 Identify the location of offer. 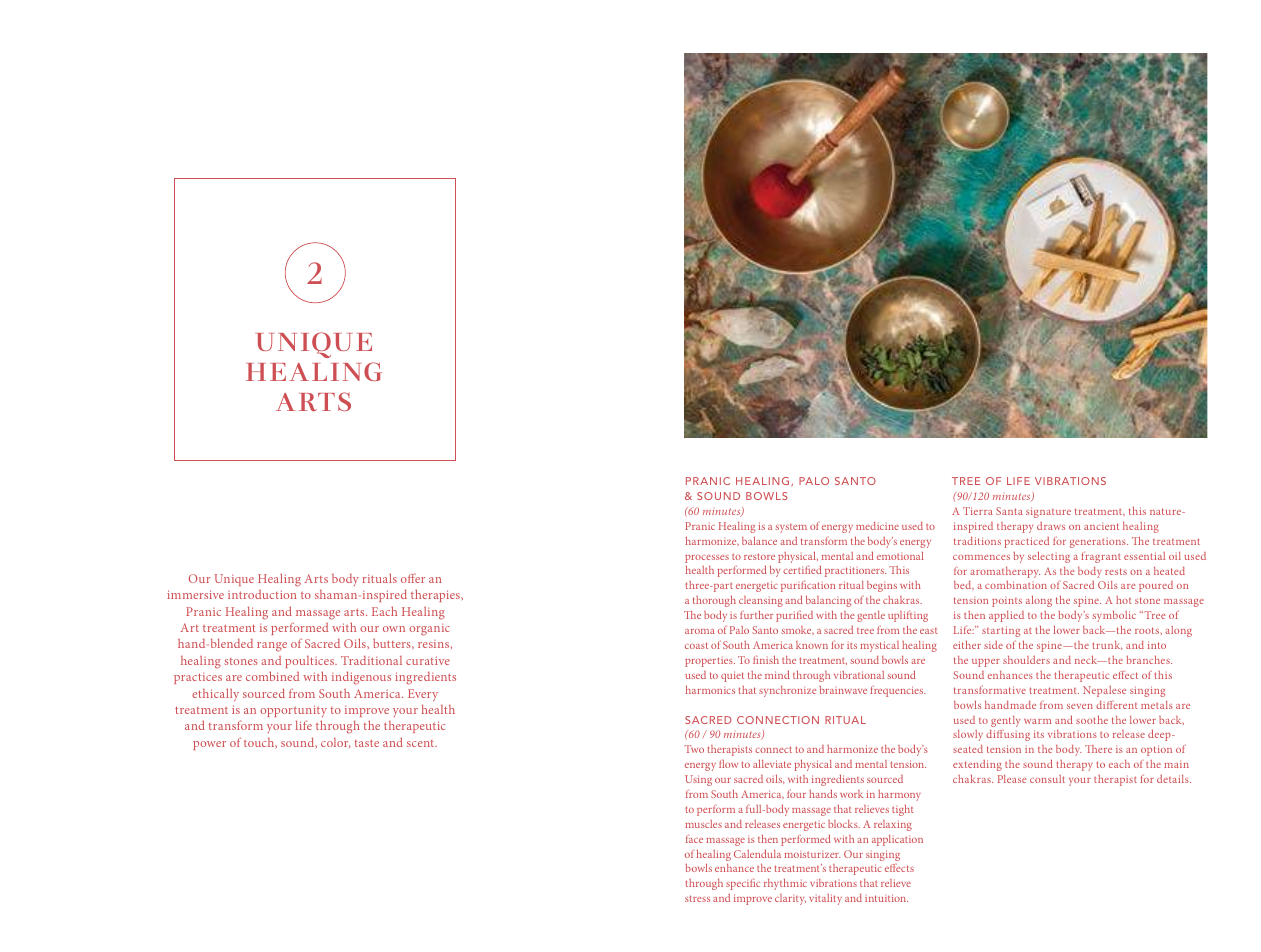
(413, 578).
